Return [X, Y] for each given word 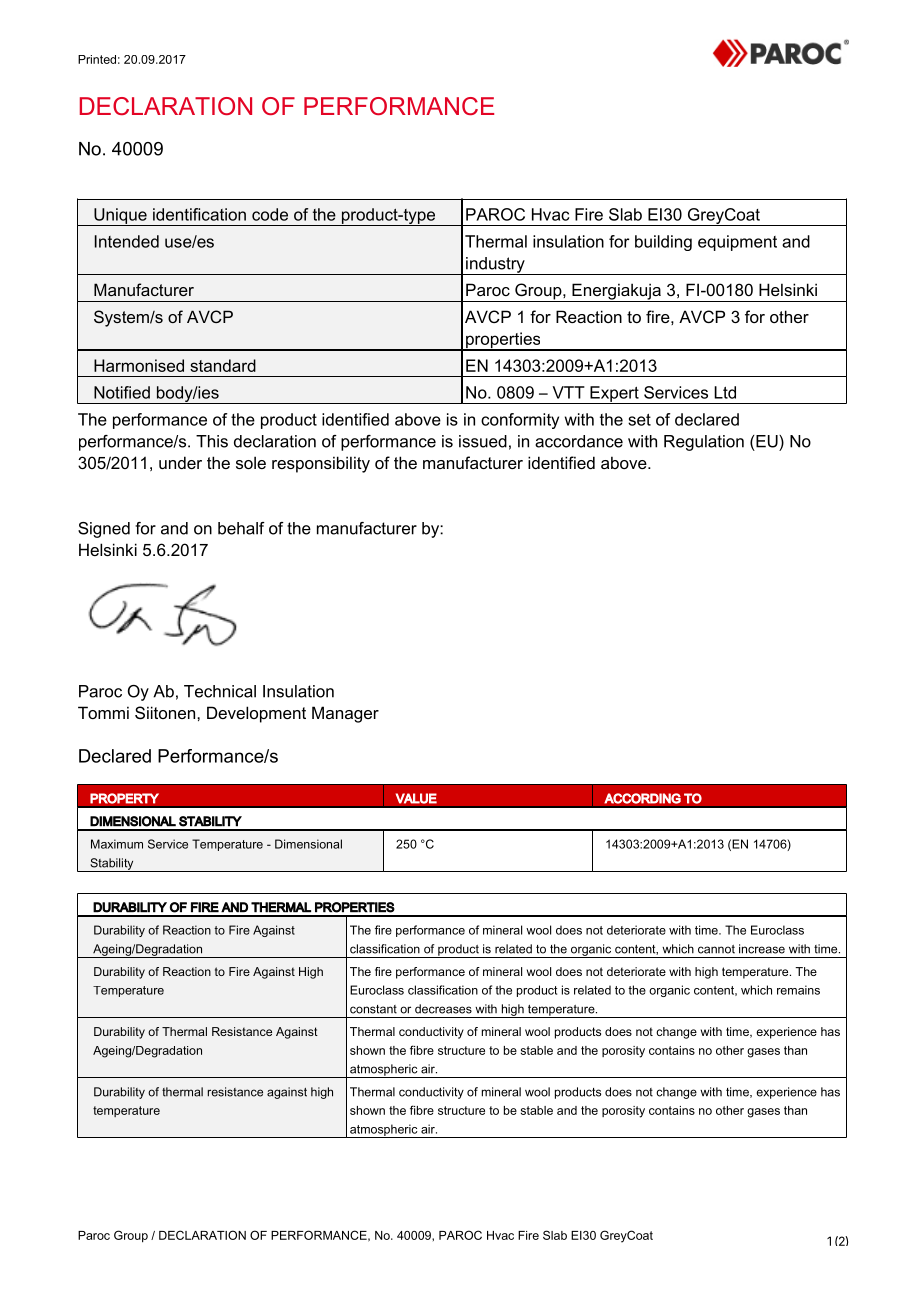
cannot [716, 949]
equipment [737, 243]
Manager [345, 714]
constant [373, 1009]
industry [495, 266]
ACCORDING [642, 798]
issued [483, 441]
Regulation [704, 443]
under [180, 462]
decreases [443, 1009]
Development [256, 714]
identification [199, 214]
